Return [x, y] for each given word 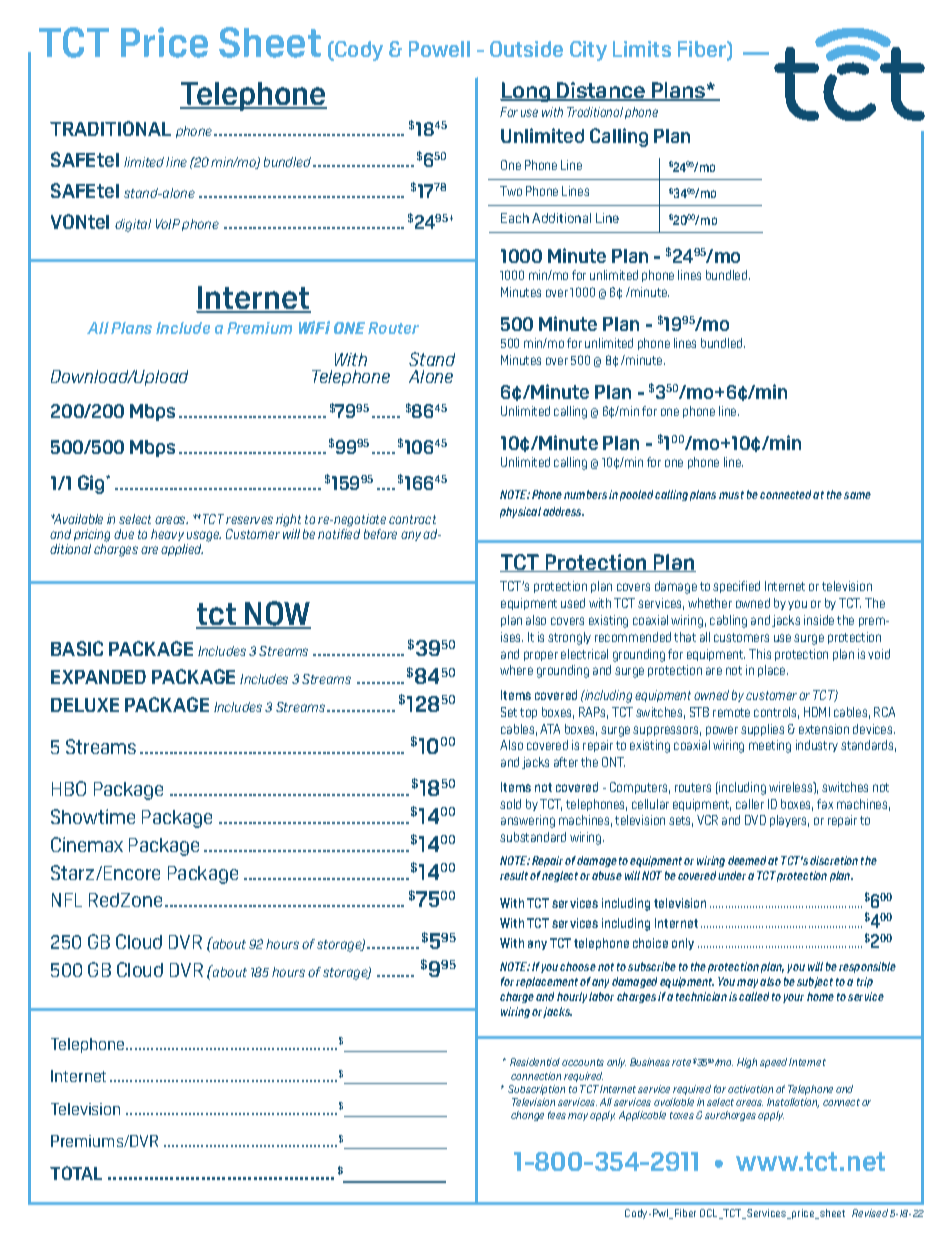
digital [133, 225]
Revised [870, 1213]
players [789, 821]
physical [520, 512]
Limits [642, 49]
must [731, 495]
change [527, 1116]
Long [526, 92]
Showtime [93, 816]
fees [557, 1115]
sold [510, 804]
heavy [167, 535]
